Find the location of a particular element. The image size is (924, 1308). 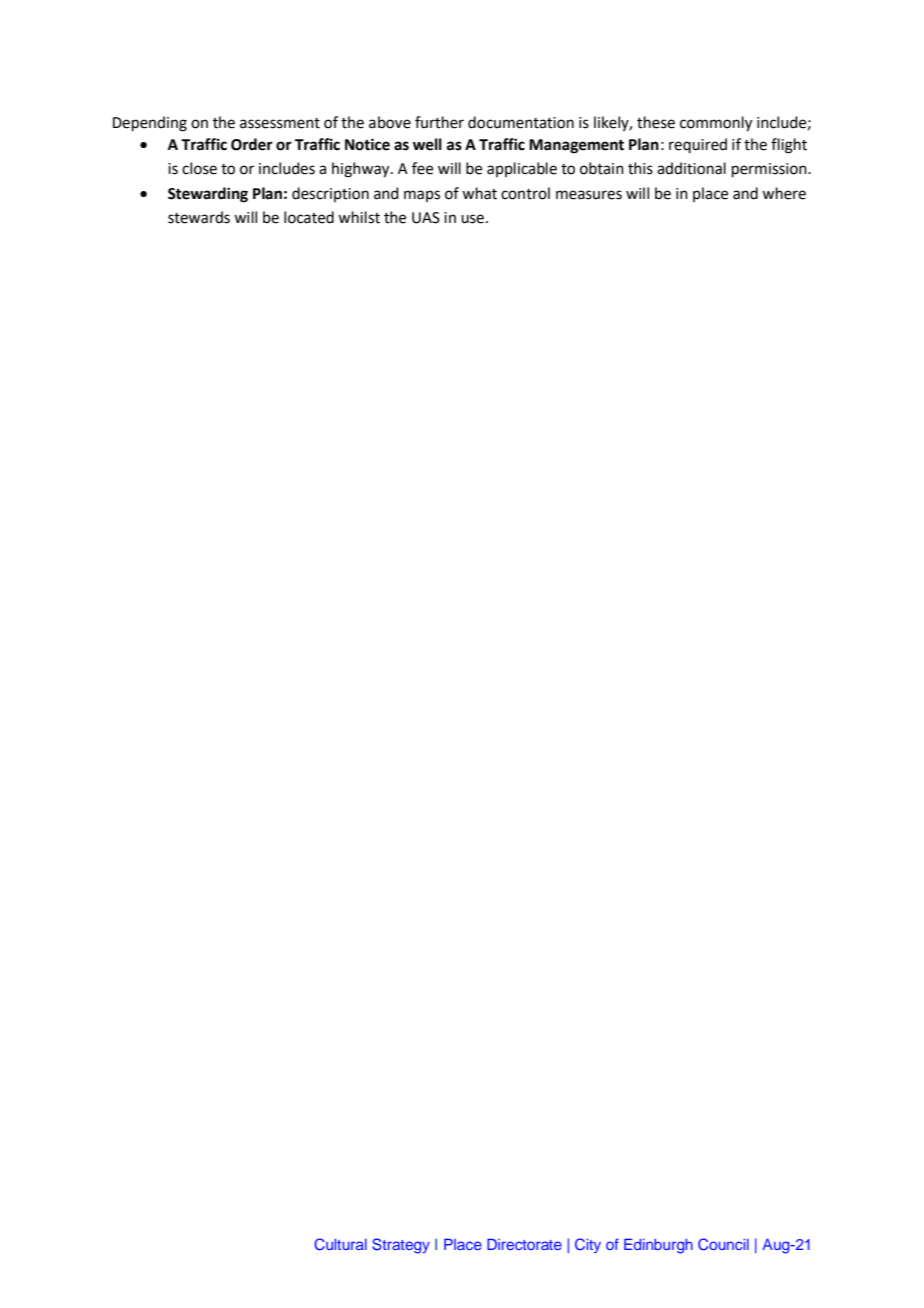

Directorate is located at coordinates (524, 1244).
